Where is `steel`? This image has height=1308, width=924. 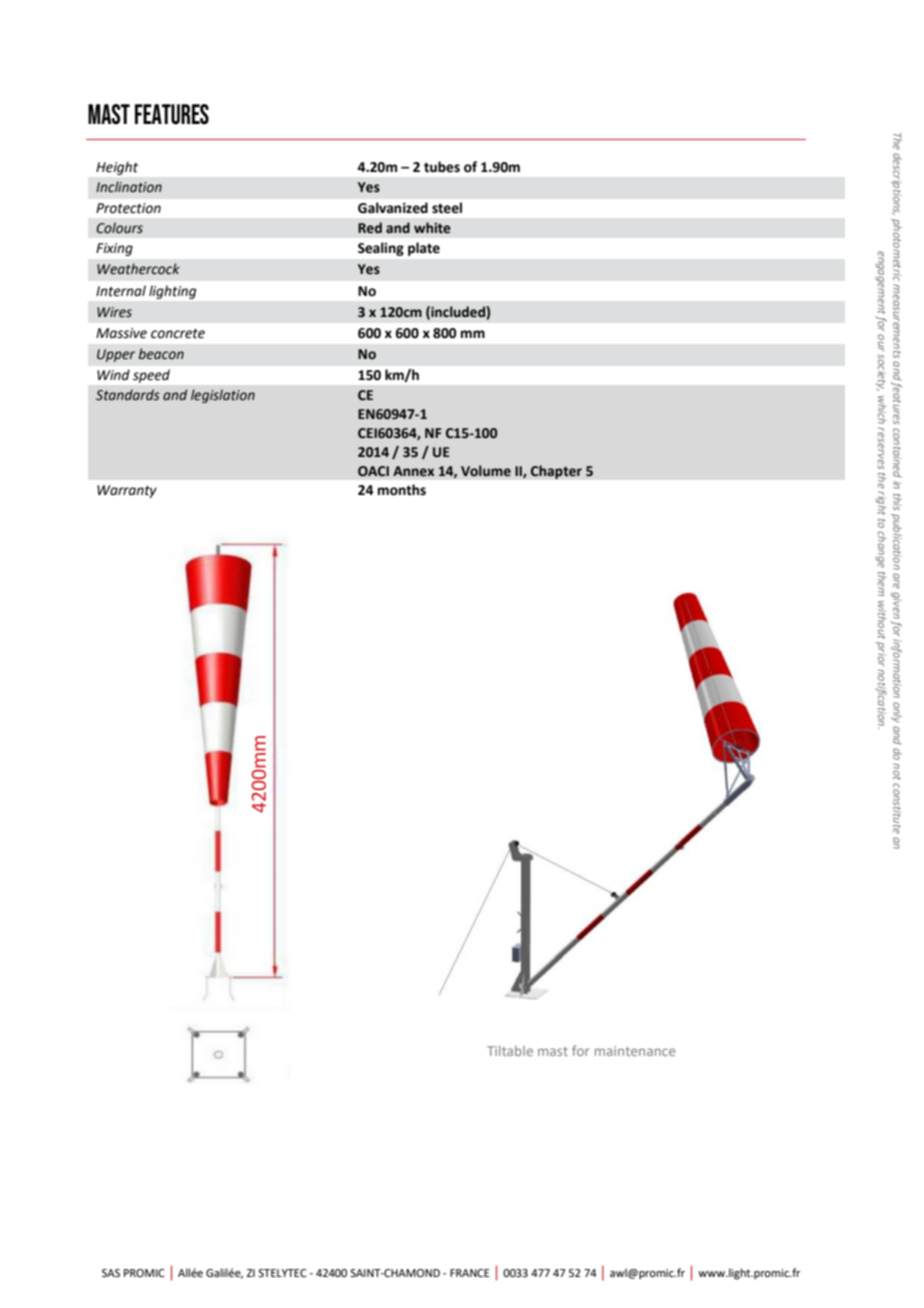
steel is located at coordinates (447, 208).
